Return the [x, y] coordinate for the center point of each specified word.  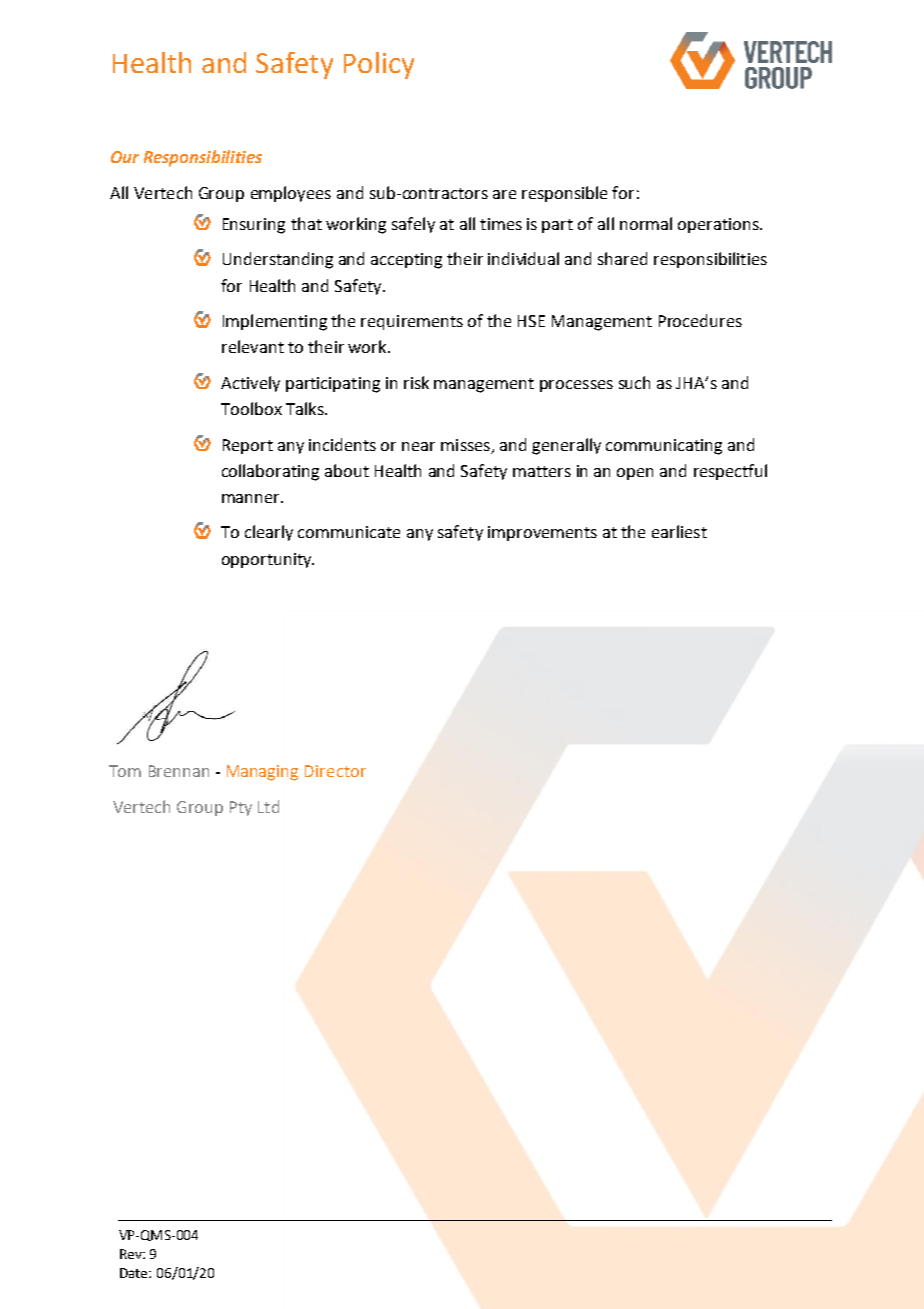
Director [335, 771]
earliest [679, 531]
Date [135, 1273]
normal [646, 223]
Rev [132, 1254]
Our [125, 157]
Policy [379, 65]
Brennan [179, 771]
